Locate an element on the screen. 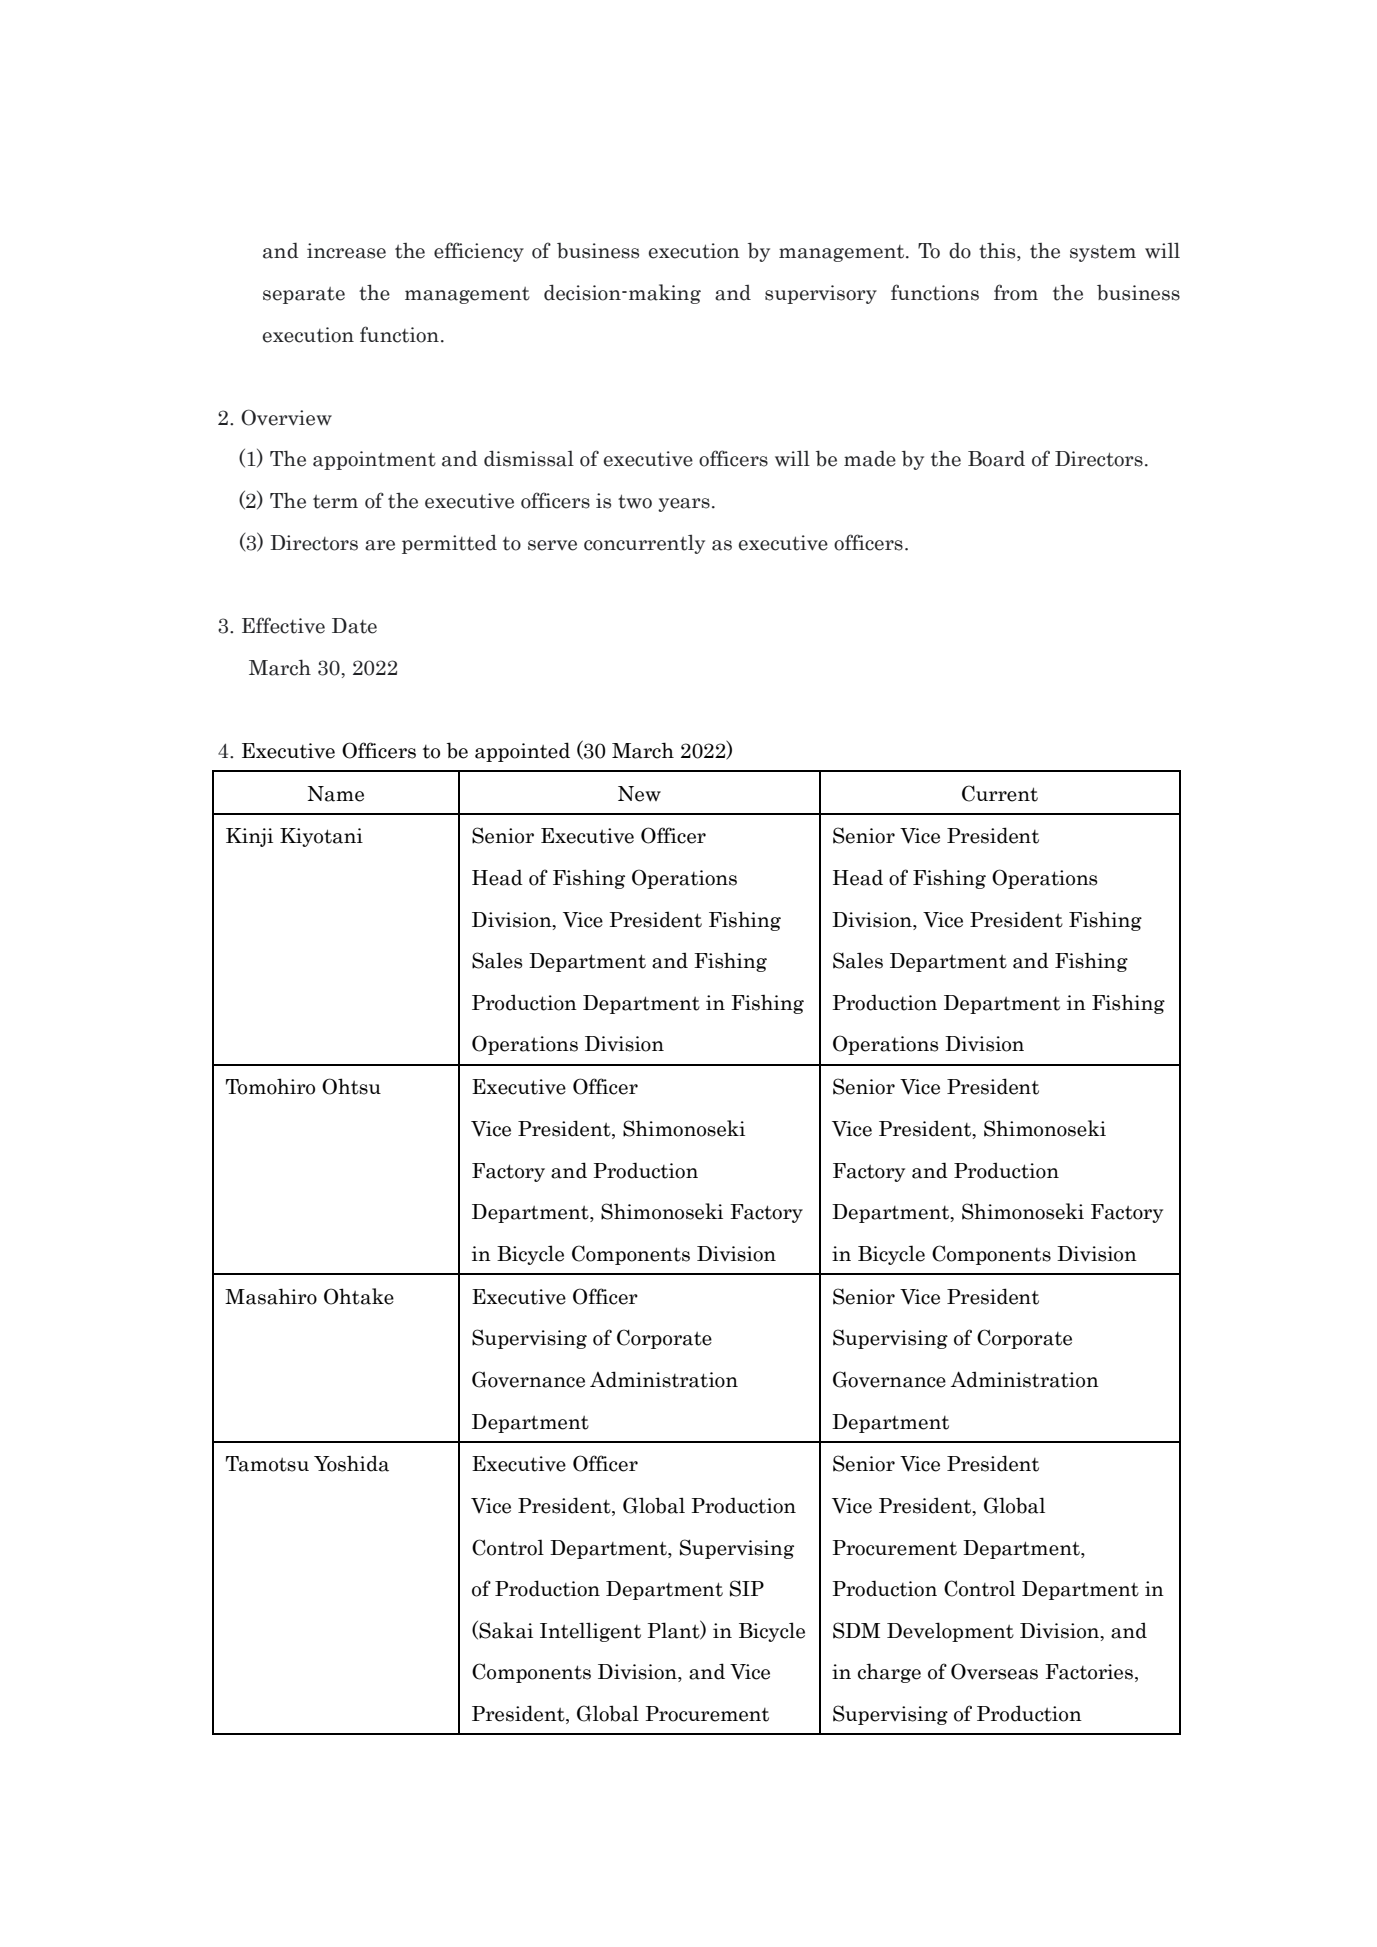 Image resolution: width=1377 pixels, height=1947 pixels. Development is located at coordinates (950, 1632).
